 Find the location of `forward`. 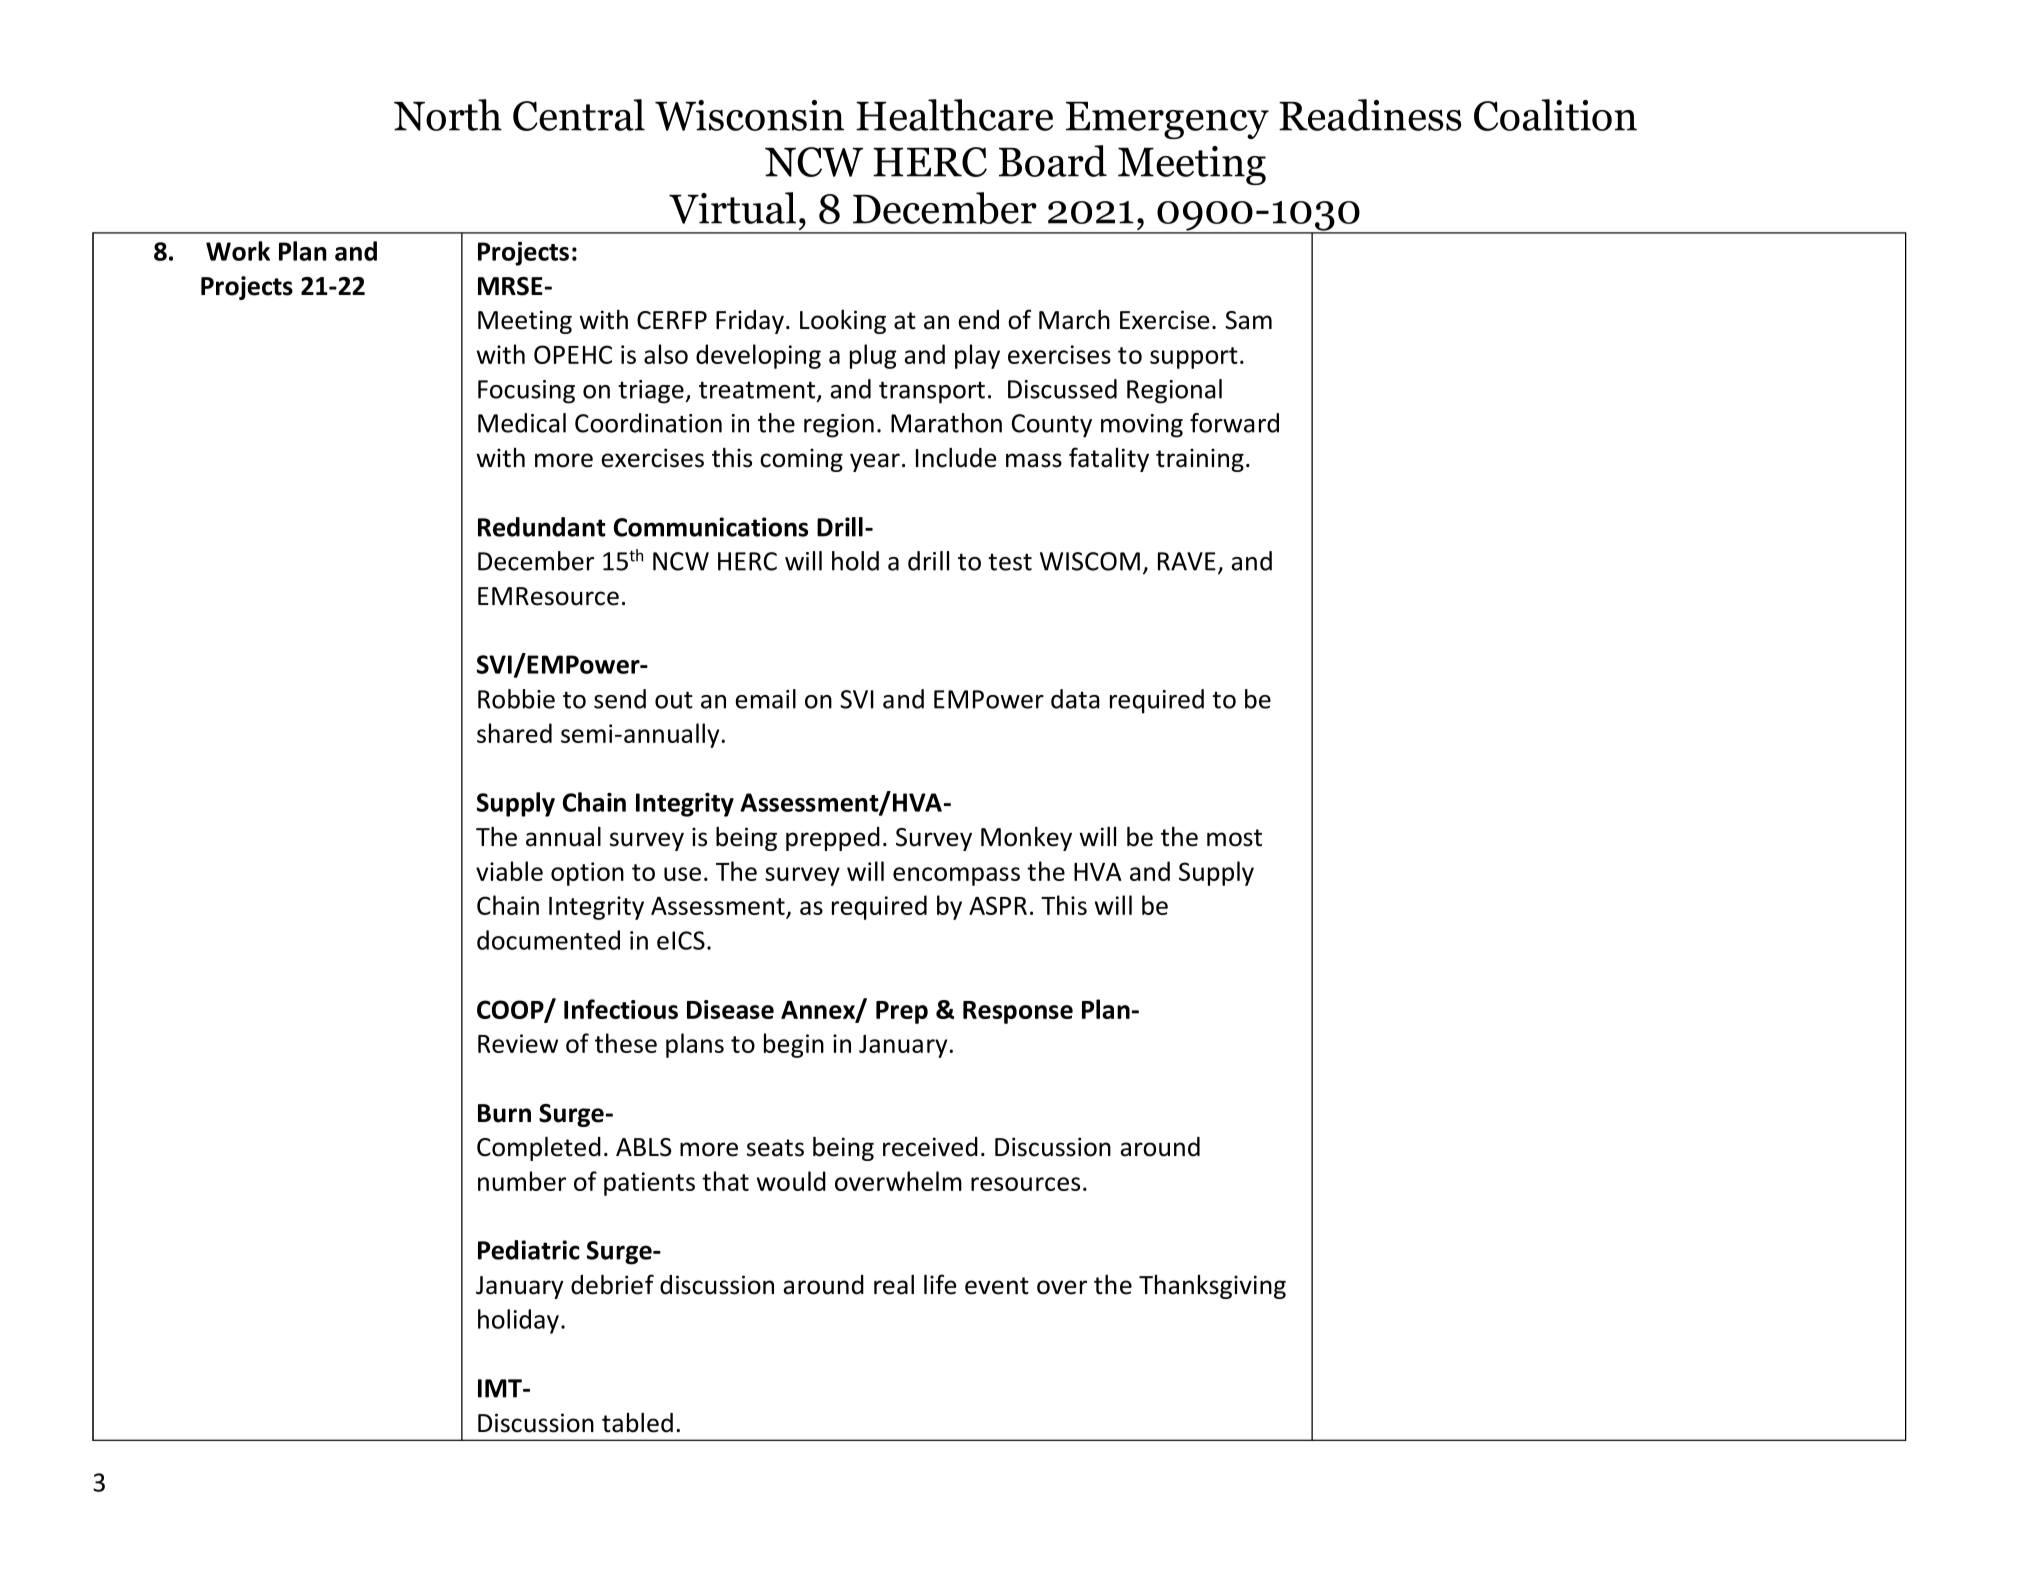

forward is located at coordinates (1234, 423).
